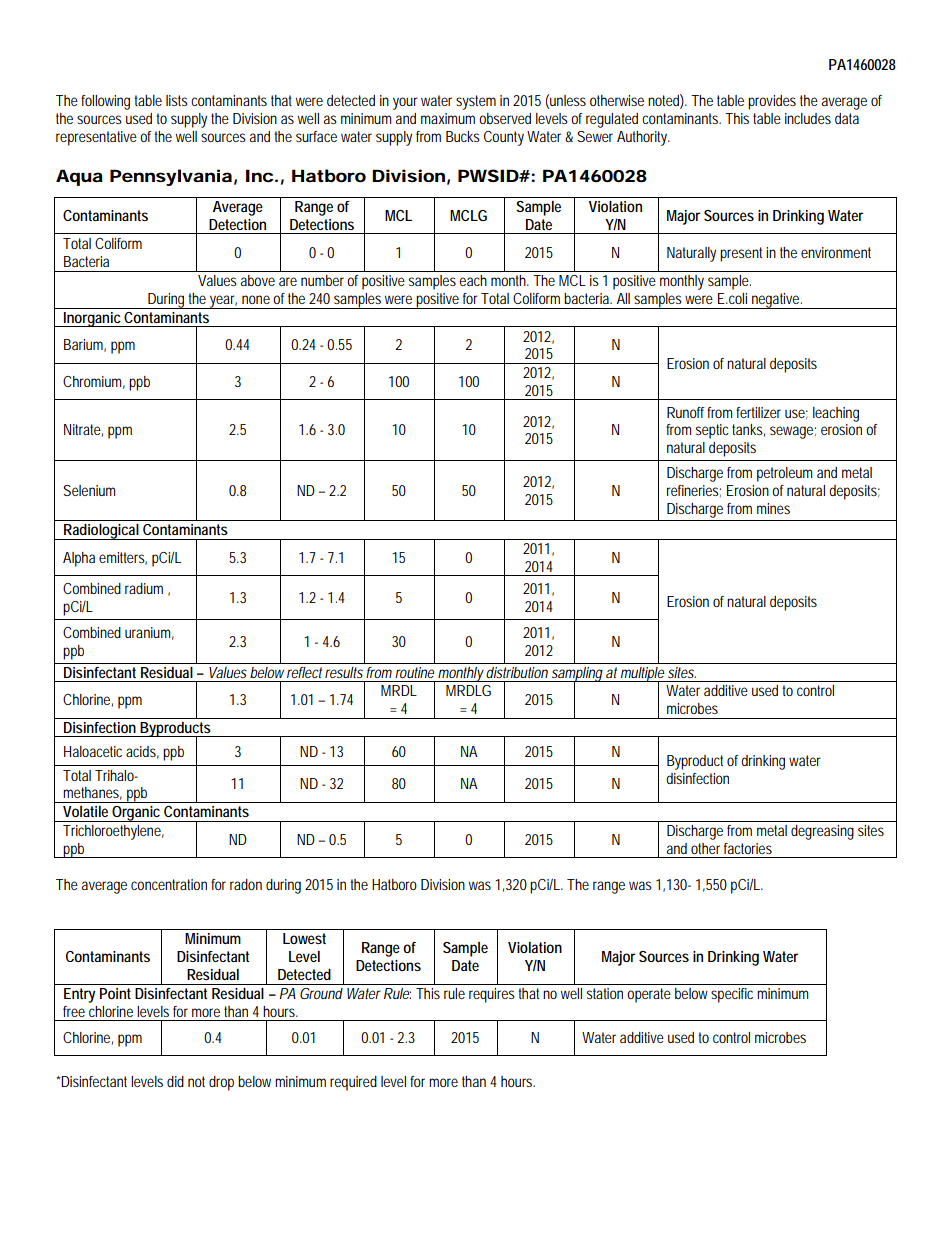 This screenshot has height=1233, width=952. What do you see at coordinates (304, 938) in the screenshot?
I see `Lowest` at bounding box center [304, 938].
